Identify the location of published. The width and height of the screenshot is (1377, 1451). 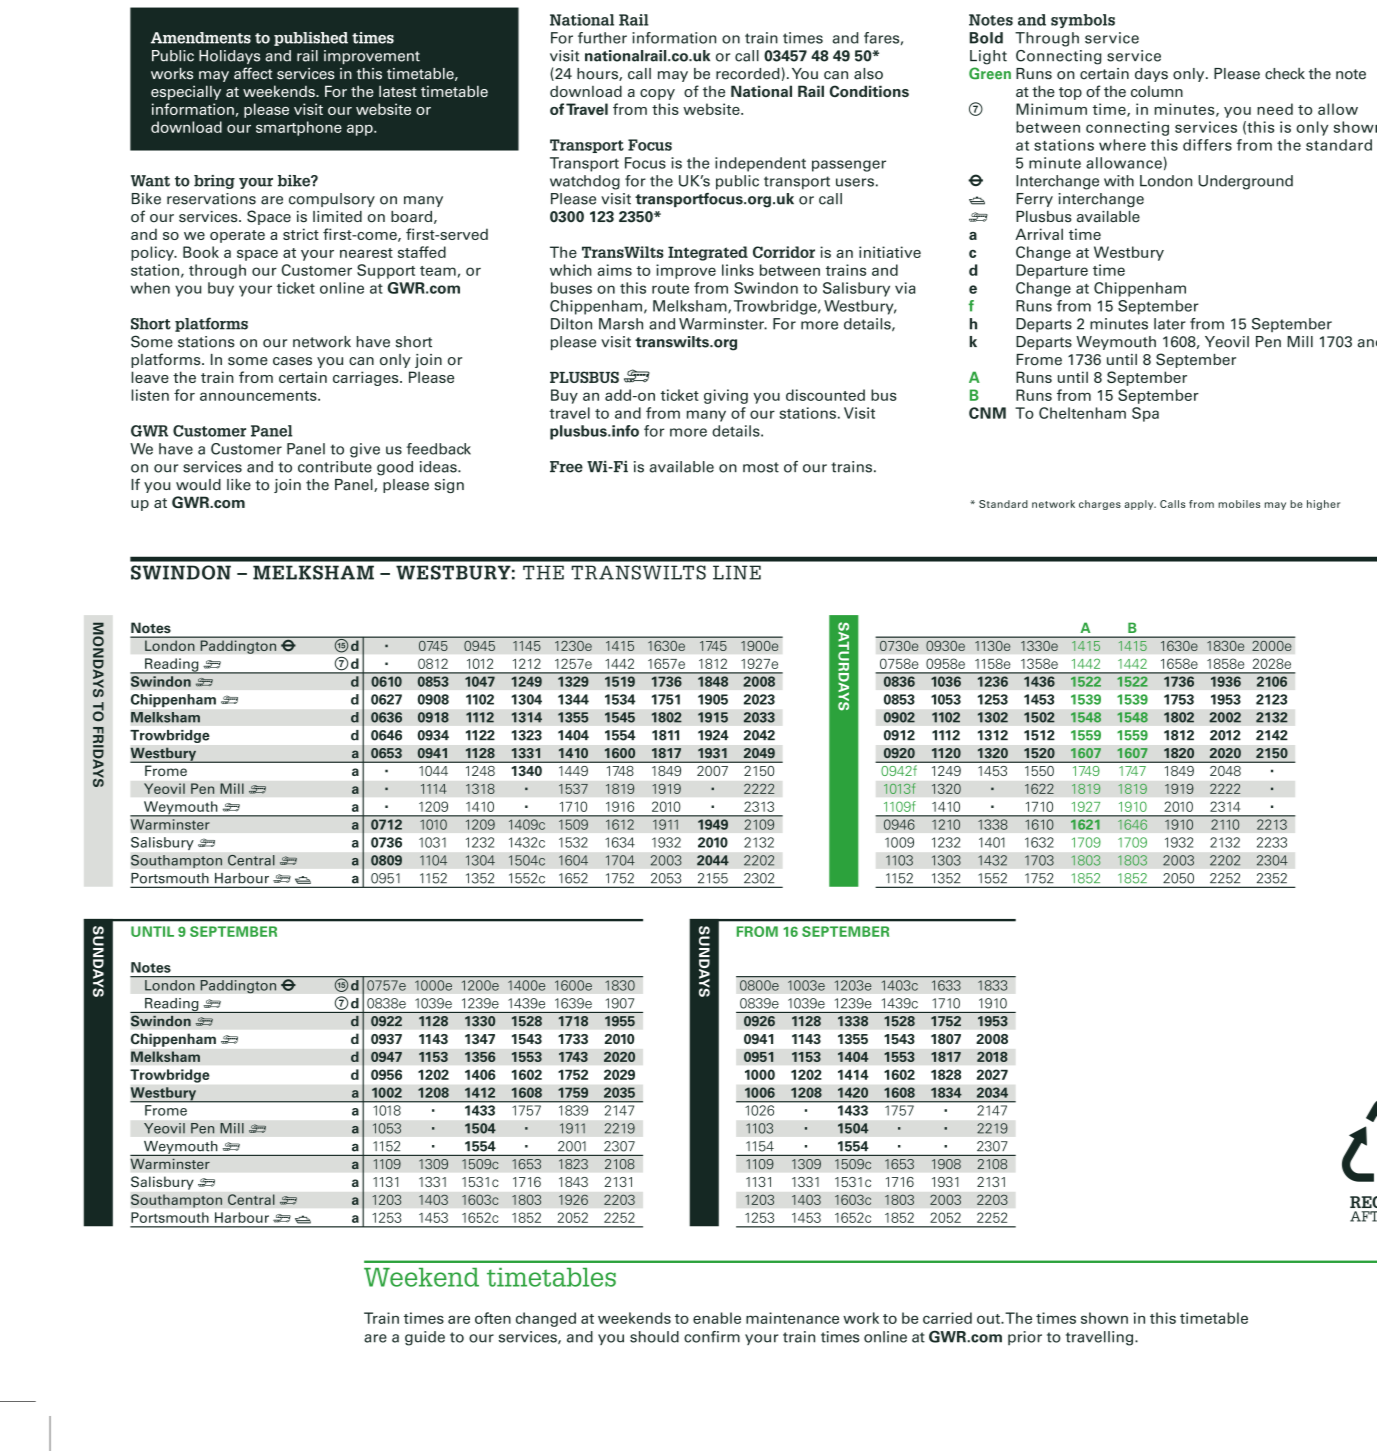
(311, 39).
